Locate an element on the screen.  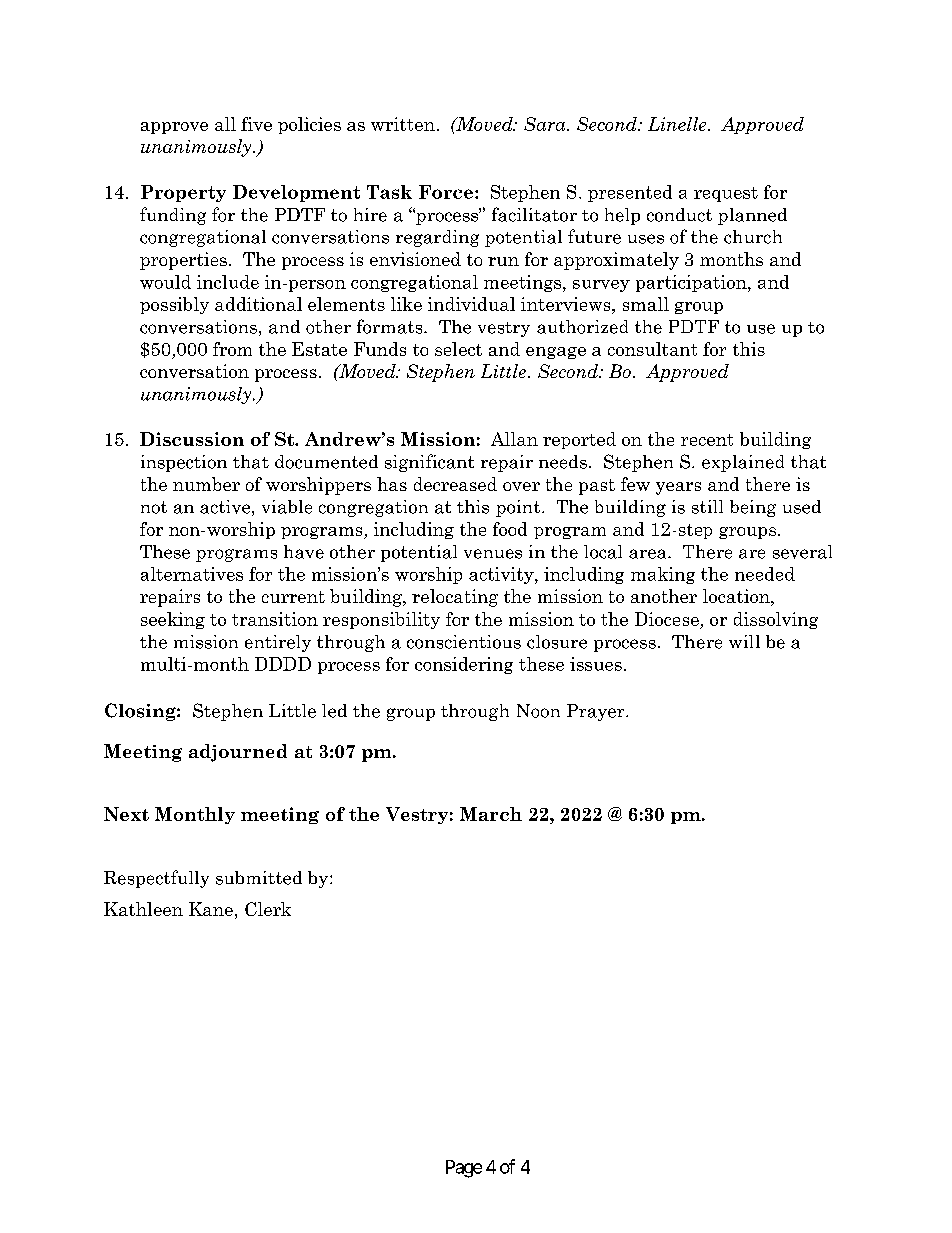
Force is located at coordinates (446, 192).
